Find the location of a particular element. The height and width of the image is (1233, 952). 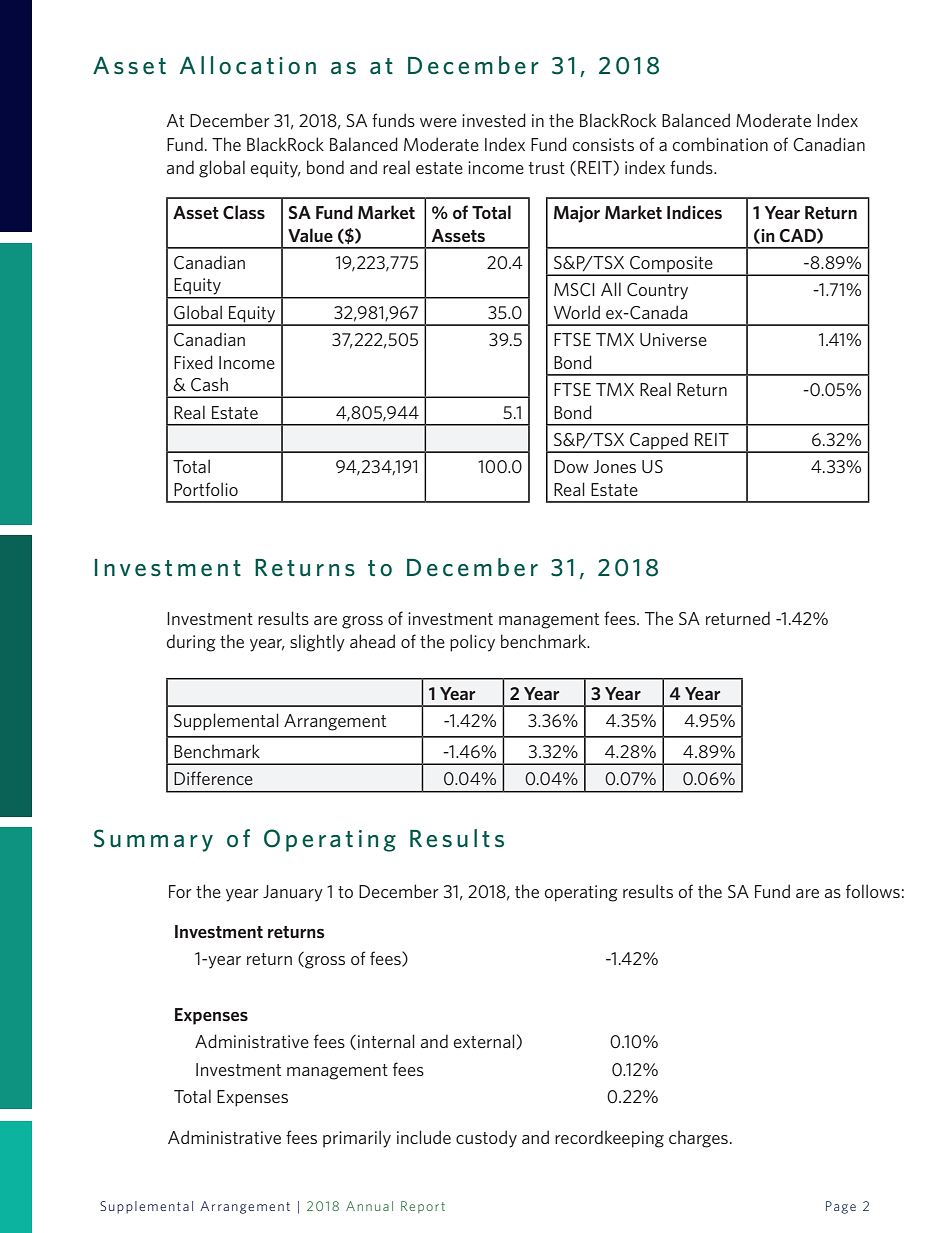

Allocation is located at coordinates (248, 65).
